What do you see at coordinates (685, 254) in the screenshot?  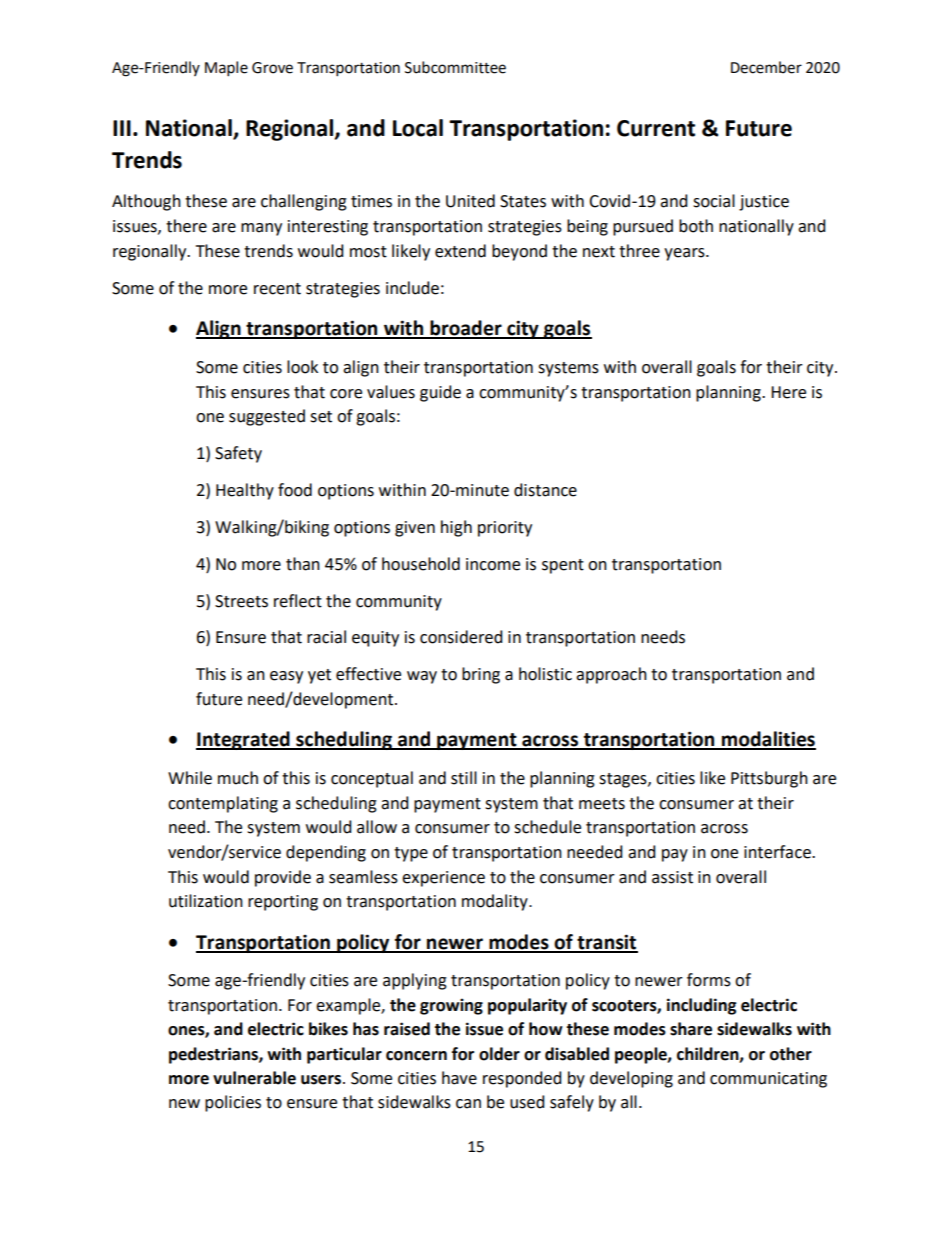 I see `years` at bounding box center [685, 254].
